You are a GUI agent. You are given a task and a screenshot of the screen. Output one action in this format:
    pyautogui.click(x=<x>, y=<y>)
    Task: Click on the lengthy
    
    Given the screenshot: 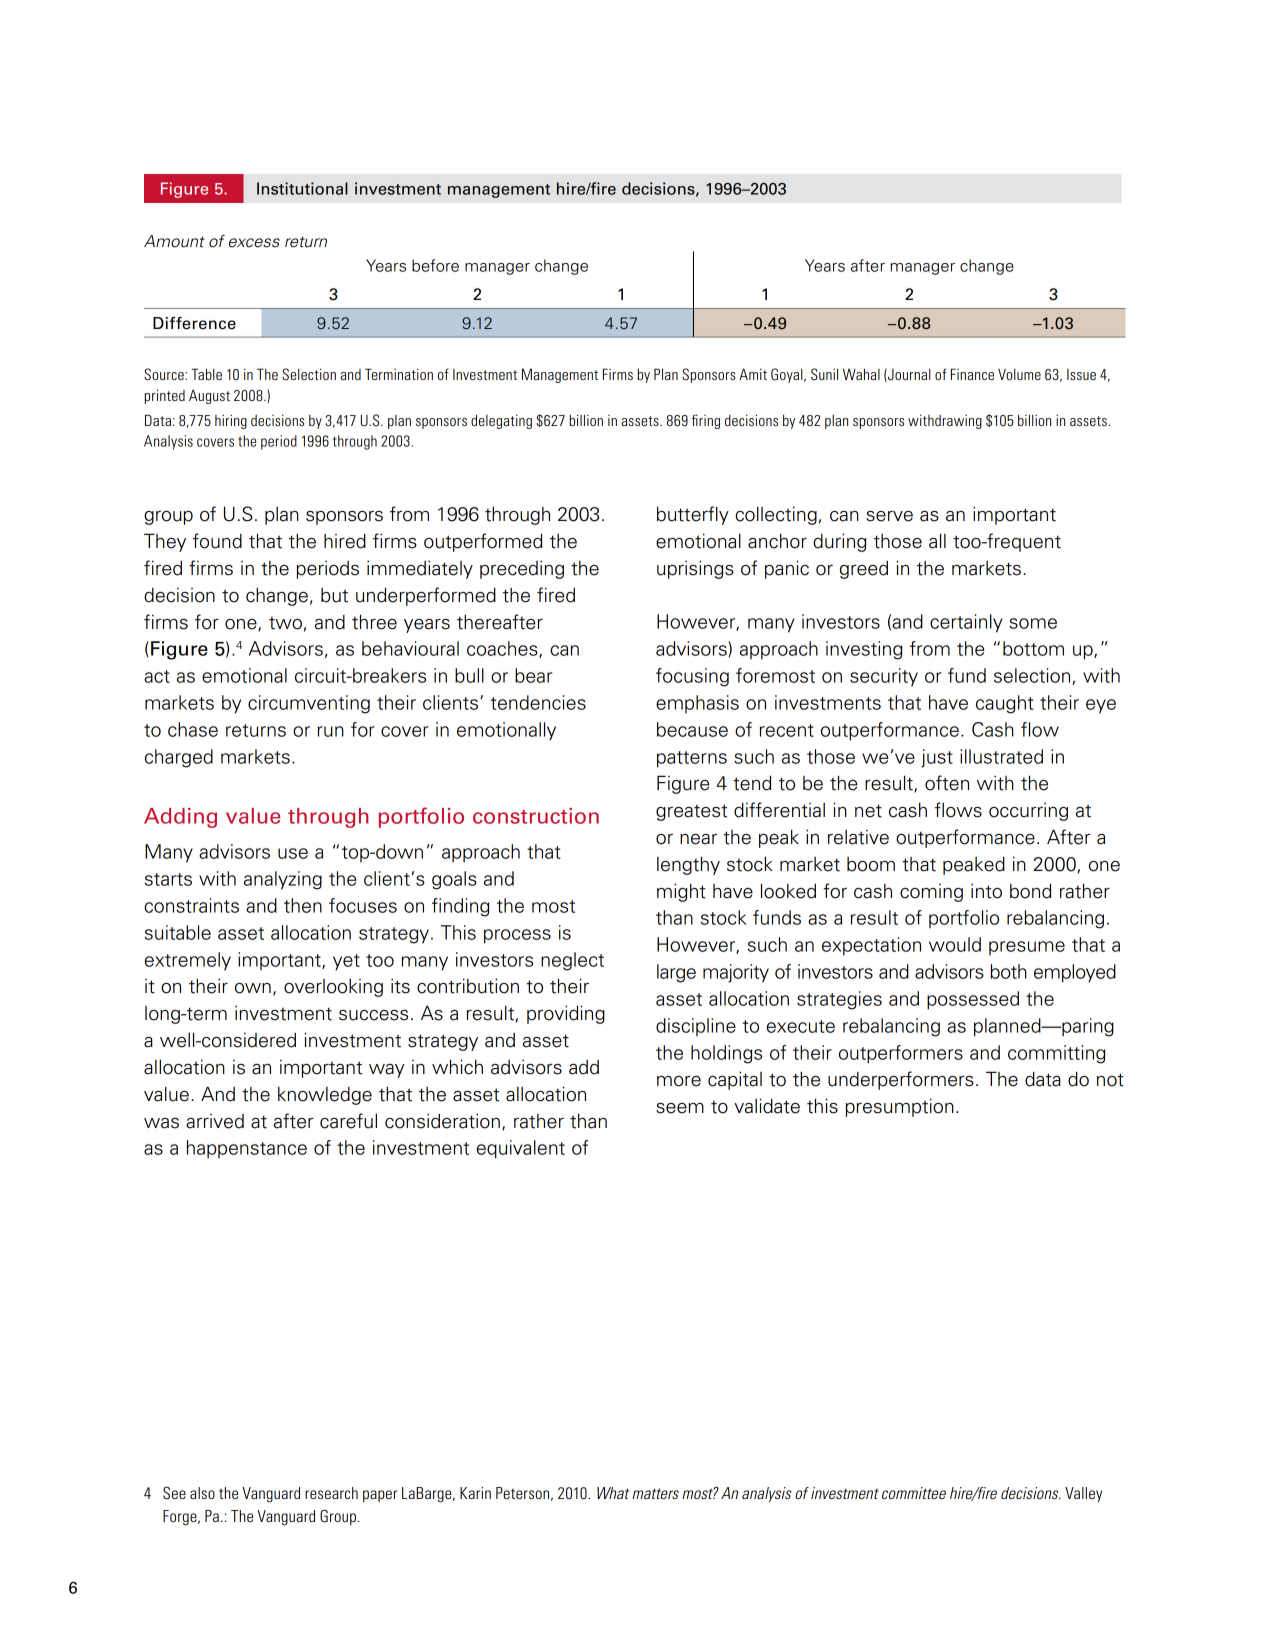 What is the action you would take?
    pyautogui.click(x=688, y=865)
